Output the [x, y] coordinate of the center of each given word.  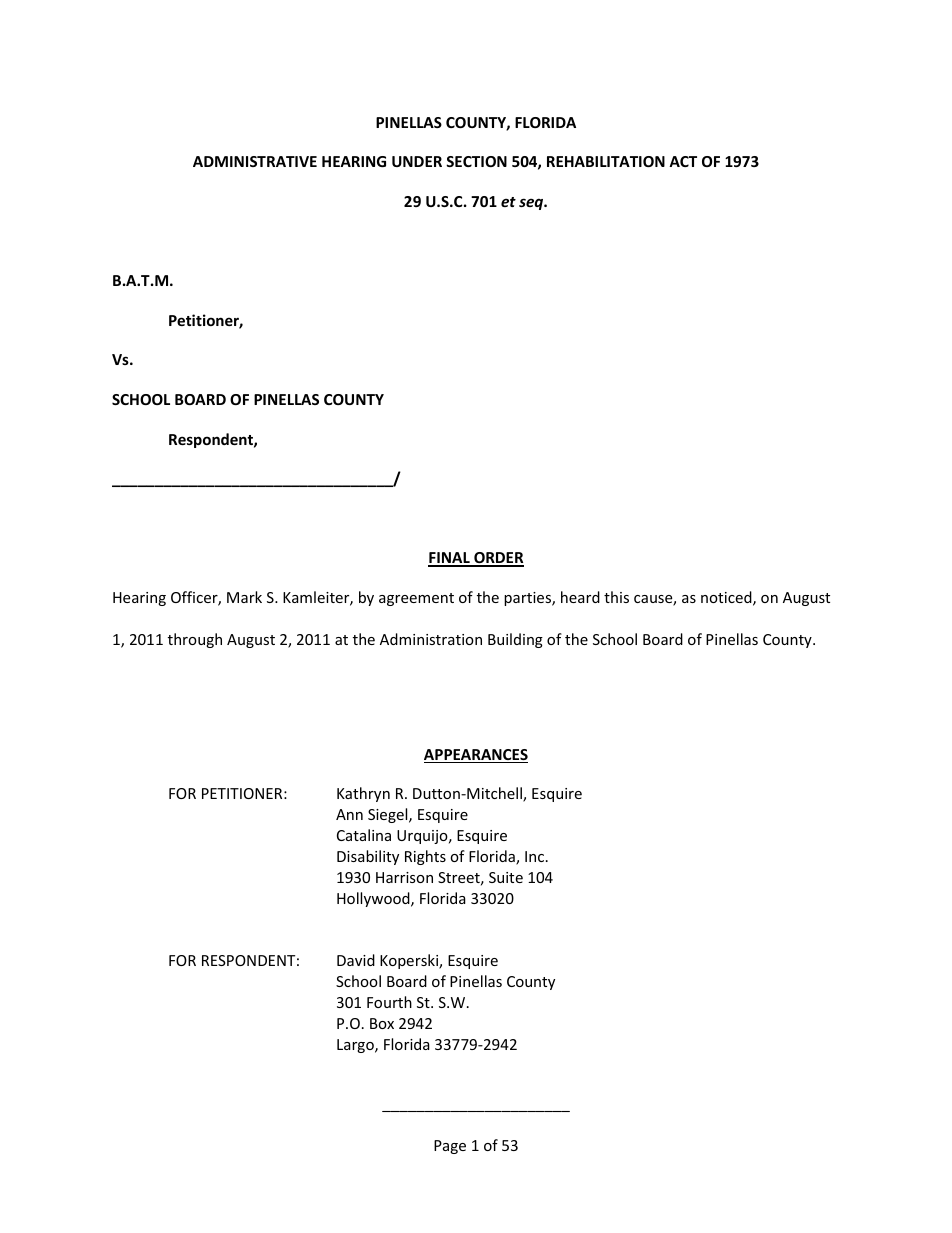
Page [450, 1147]
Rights [425, 857]
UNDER [417, 161]
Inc [536, 856]
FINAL [450, 559]
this [616, 597]
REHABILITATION [606, 161]
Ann [349, 814]
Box [382, 1023]
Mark [244, 597]
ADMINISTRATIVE [255, 161]
